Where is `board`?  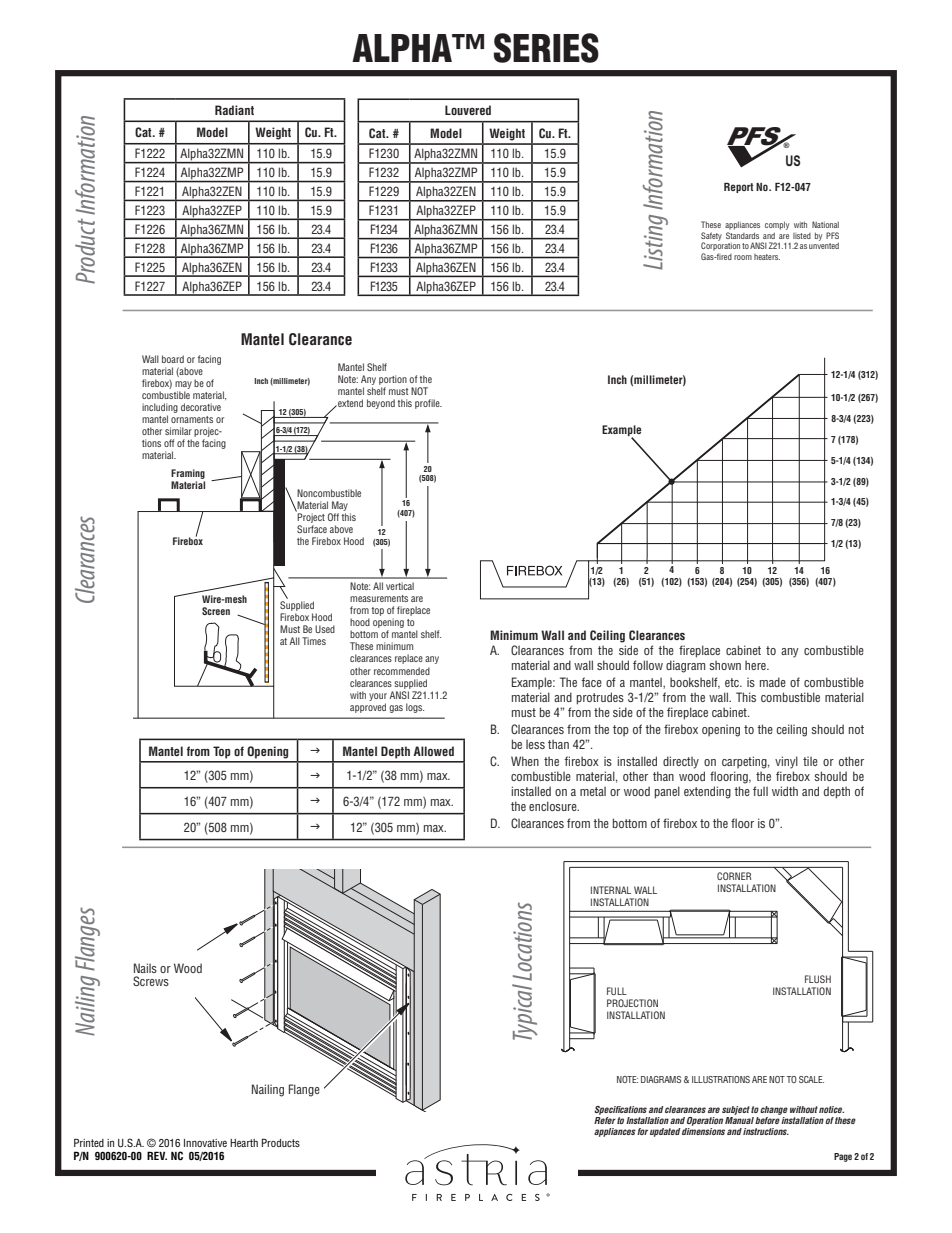
board is located at coordinates (173, 359).
